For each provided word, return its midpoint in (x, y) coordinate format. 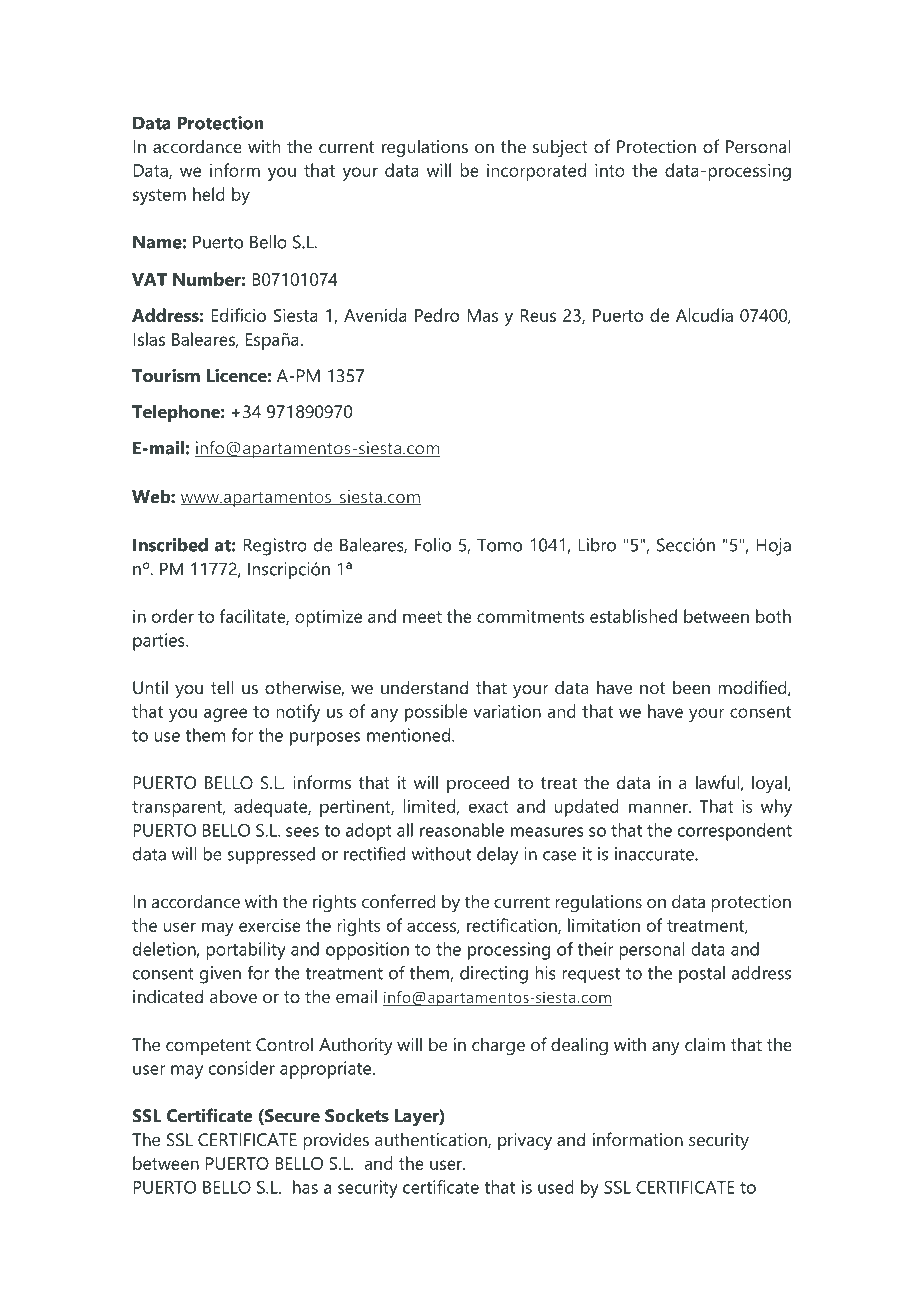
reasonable (462, 830)
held (209, 194)
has (305, 1187)
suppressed (271, 856)
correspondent (735, 832)
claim (705, 1044)
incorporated (536, 172)
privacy (525, 1141)
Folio (433, 545)
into (610, 170)
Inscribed (170, 545)
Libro (597, 545)
